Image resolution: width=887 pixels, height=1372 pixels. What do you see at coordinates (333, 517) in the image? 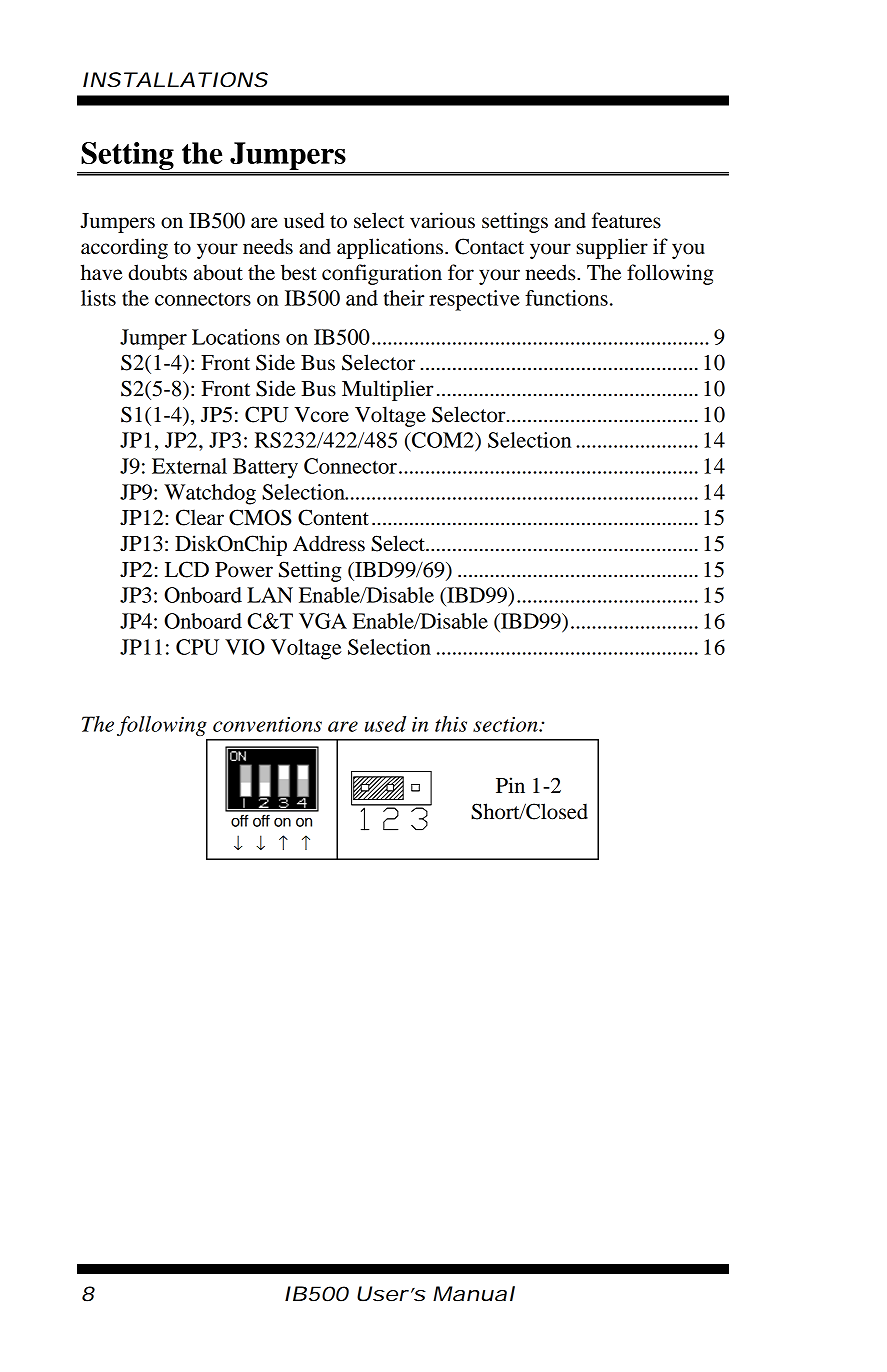
I see `Content` at bounding box center [333, 517].
